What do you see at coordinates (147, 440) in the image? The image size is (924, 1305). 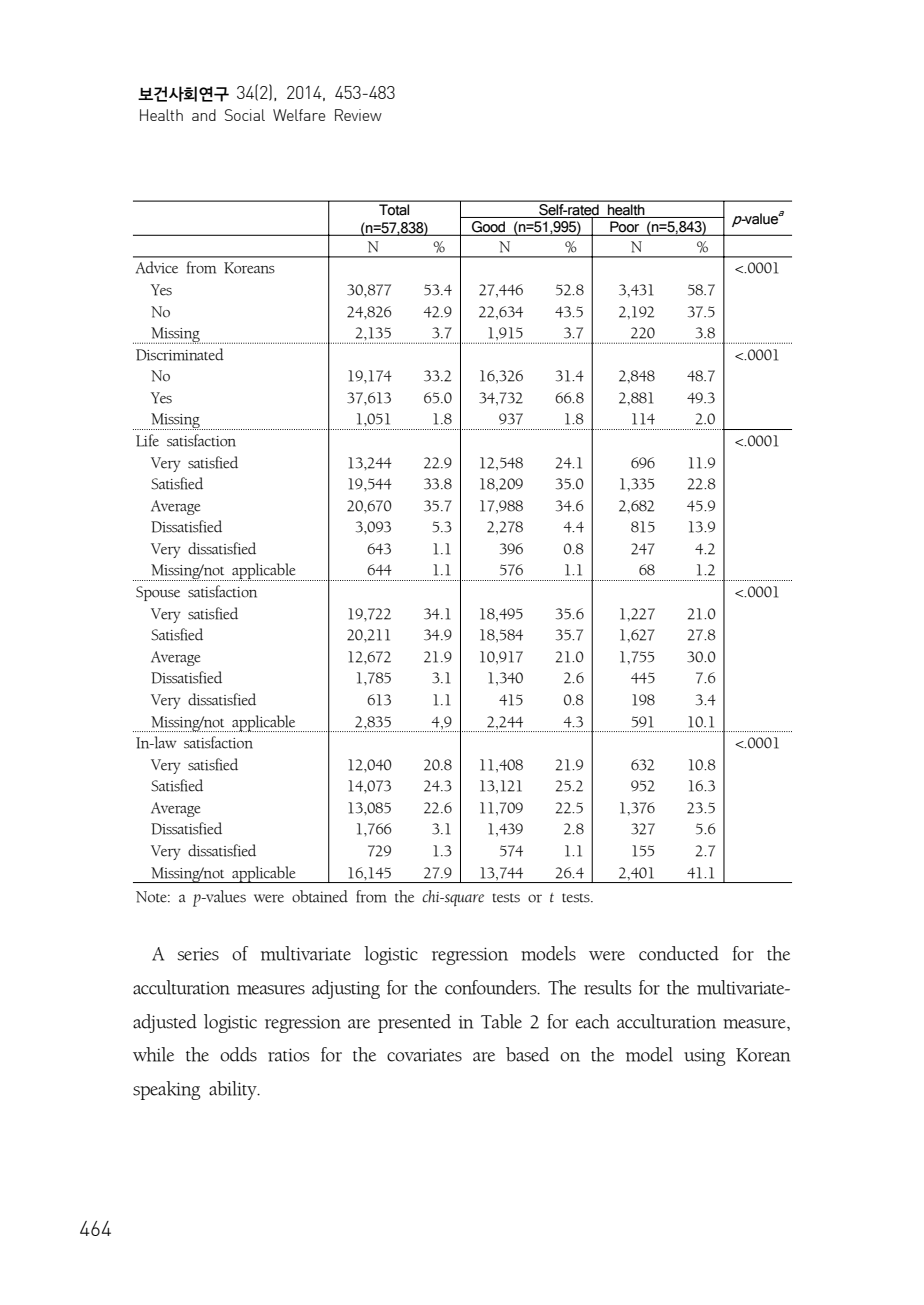 I see `Life` at bounding box center [147, 440].
